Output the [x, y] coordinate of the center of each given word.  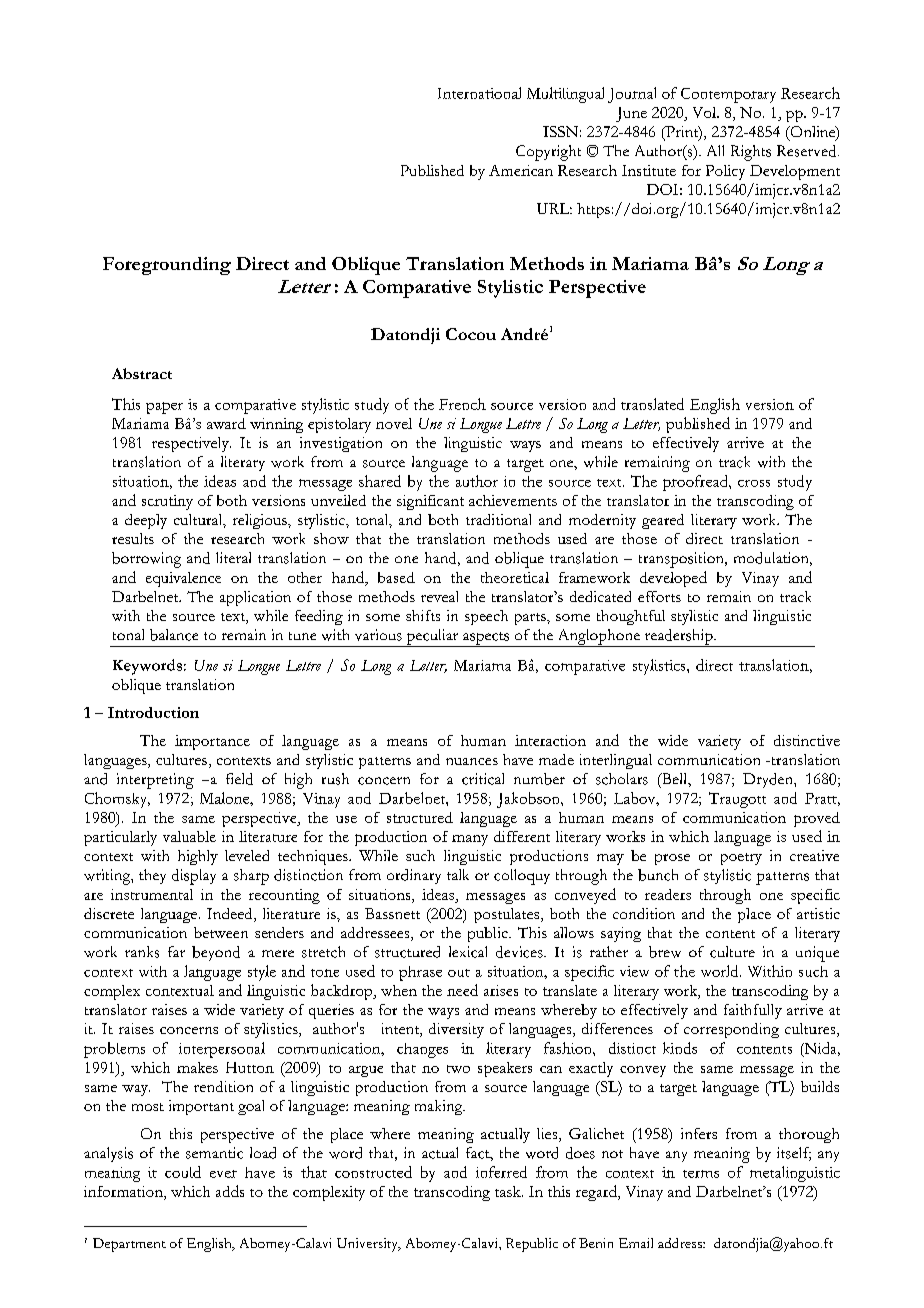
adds [230, 1191]
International [479, 93]
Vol [705, 112]
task [509, 1191]
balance [174, 635]
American [521, 170]
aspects [486, 639]
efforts [659, 596]
